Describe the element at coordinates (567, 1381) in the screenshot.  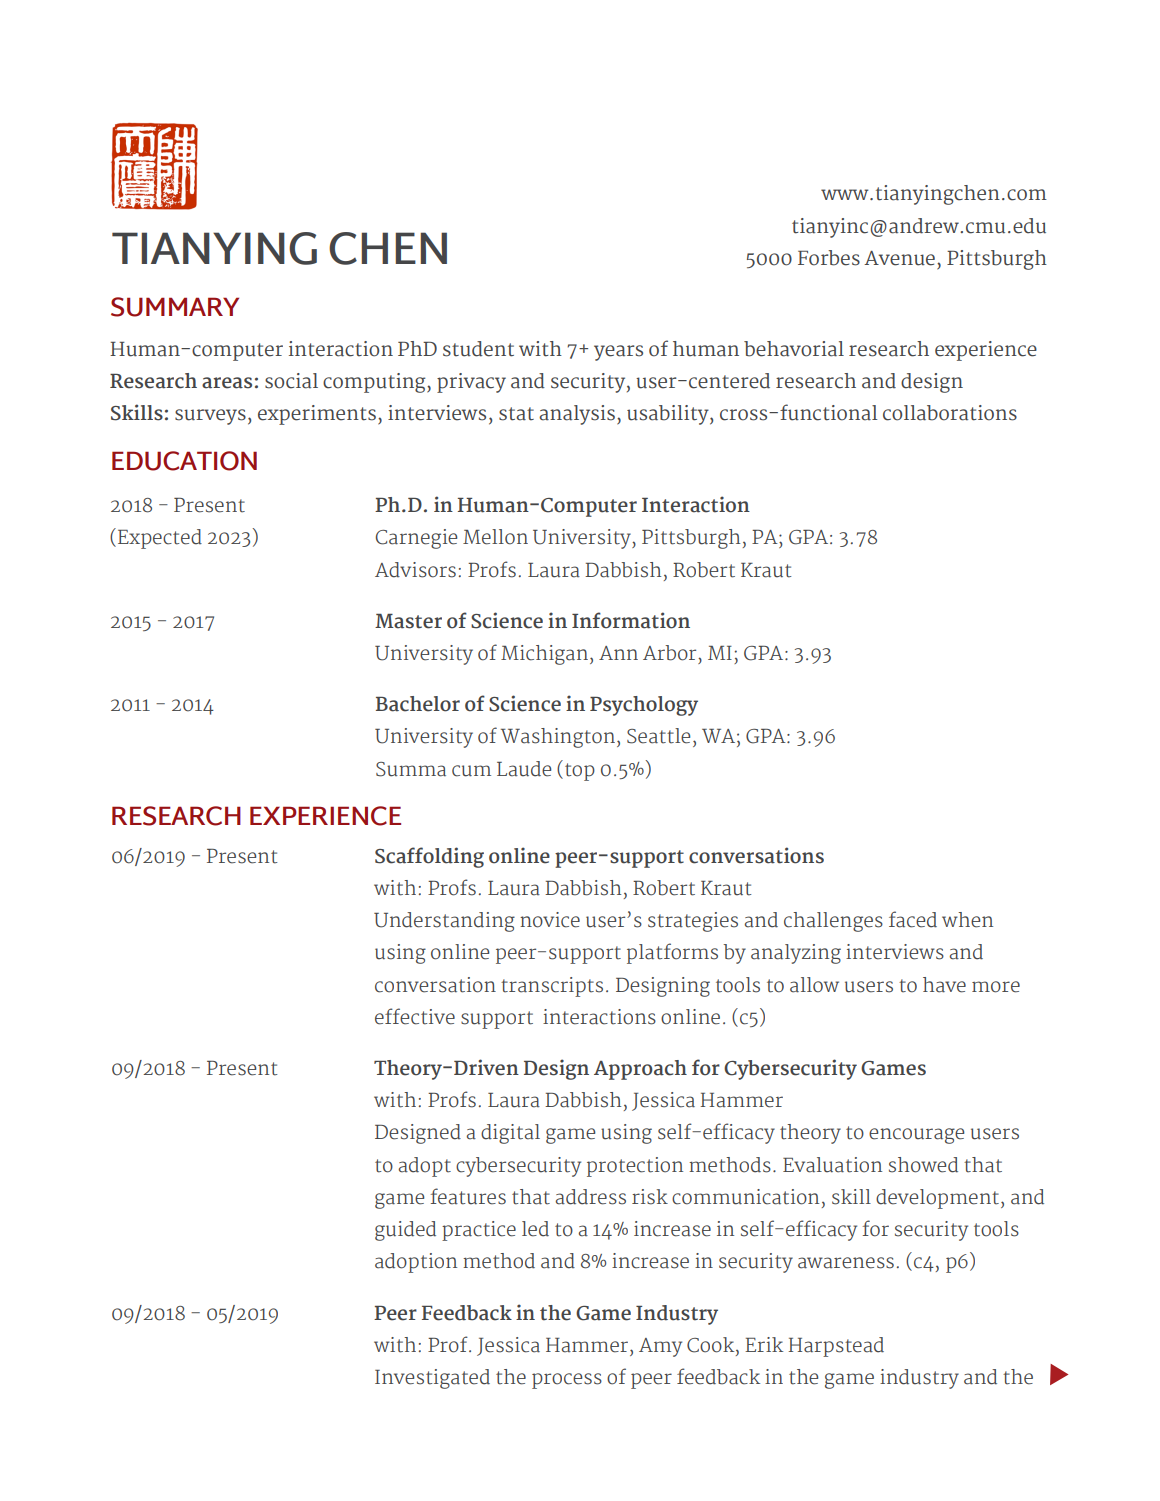
I see `process` at that location.
